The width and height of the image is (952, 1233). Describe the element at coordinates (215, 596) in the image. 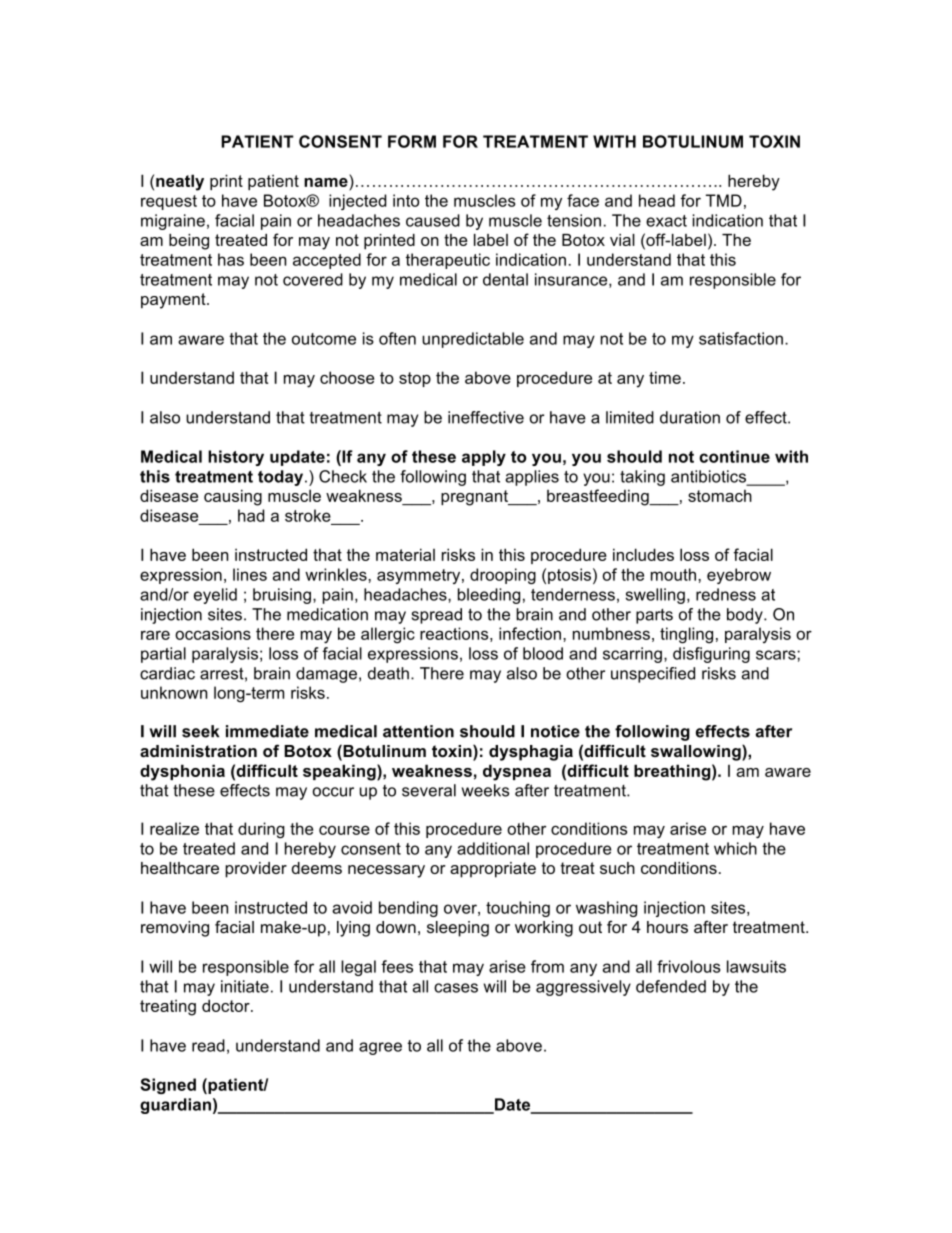

I see `eyelid` at that location.
